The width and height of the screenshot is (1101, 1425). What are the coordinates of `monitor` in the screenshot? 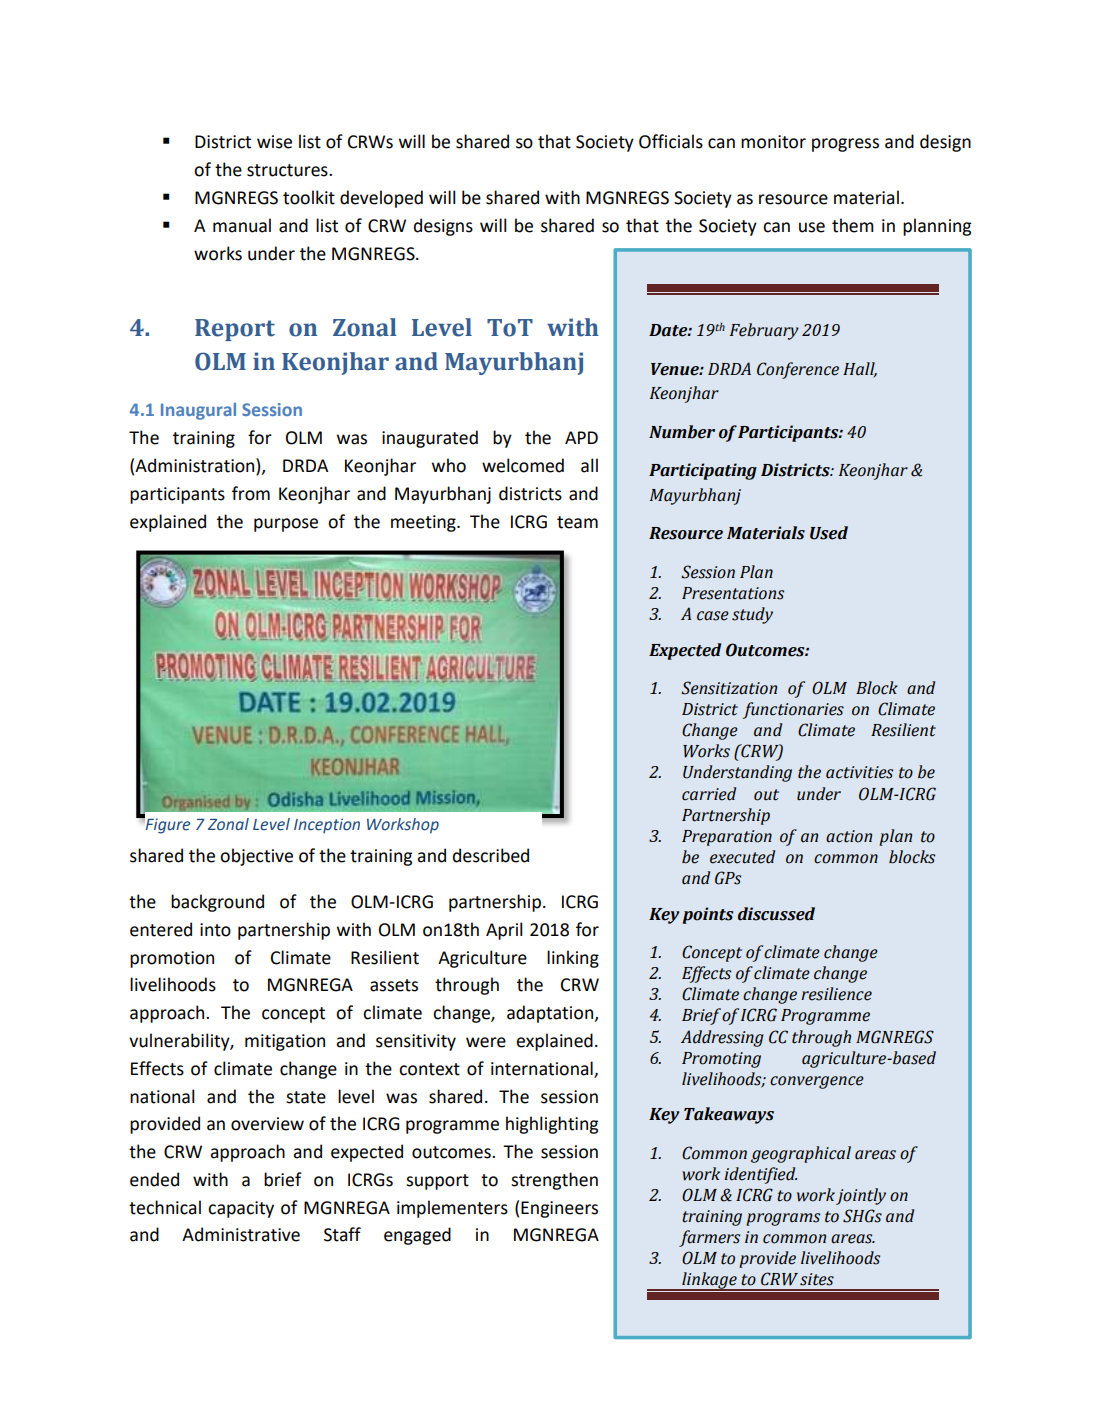 It's located at (773, 142).
